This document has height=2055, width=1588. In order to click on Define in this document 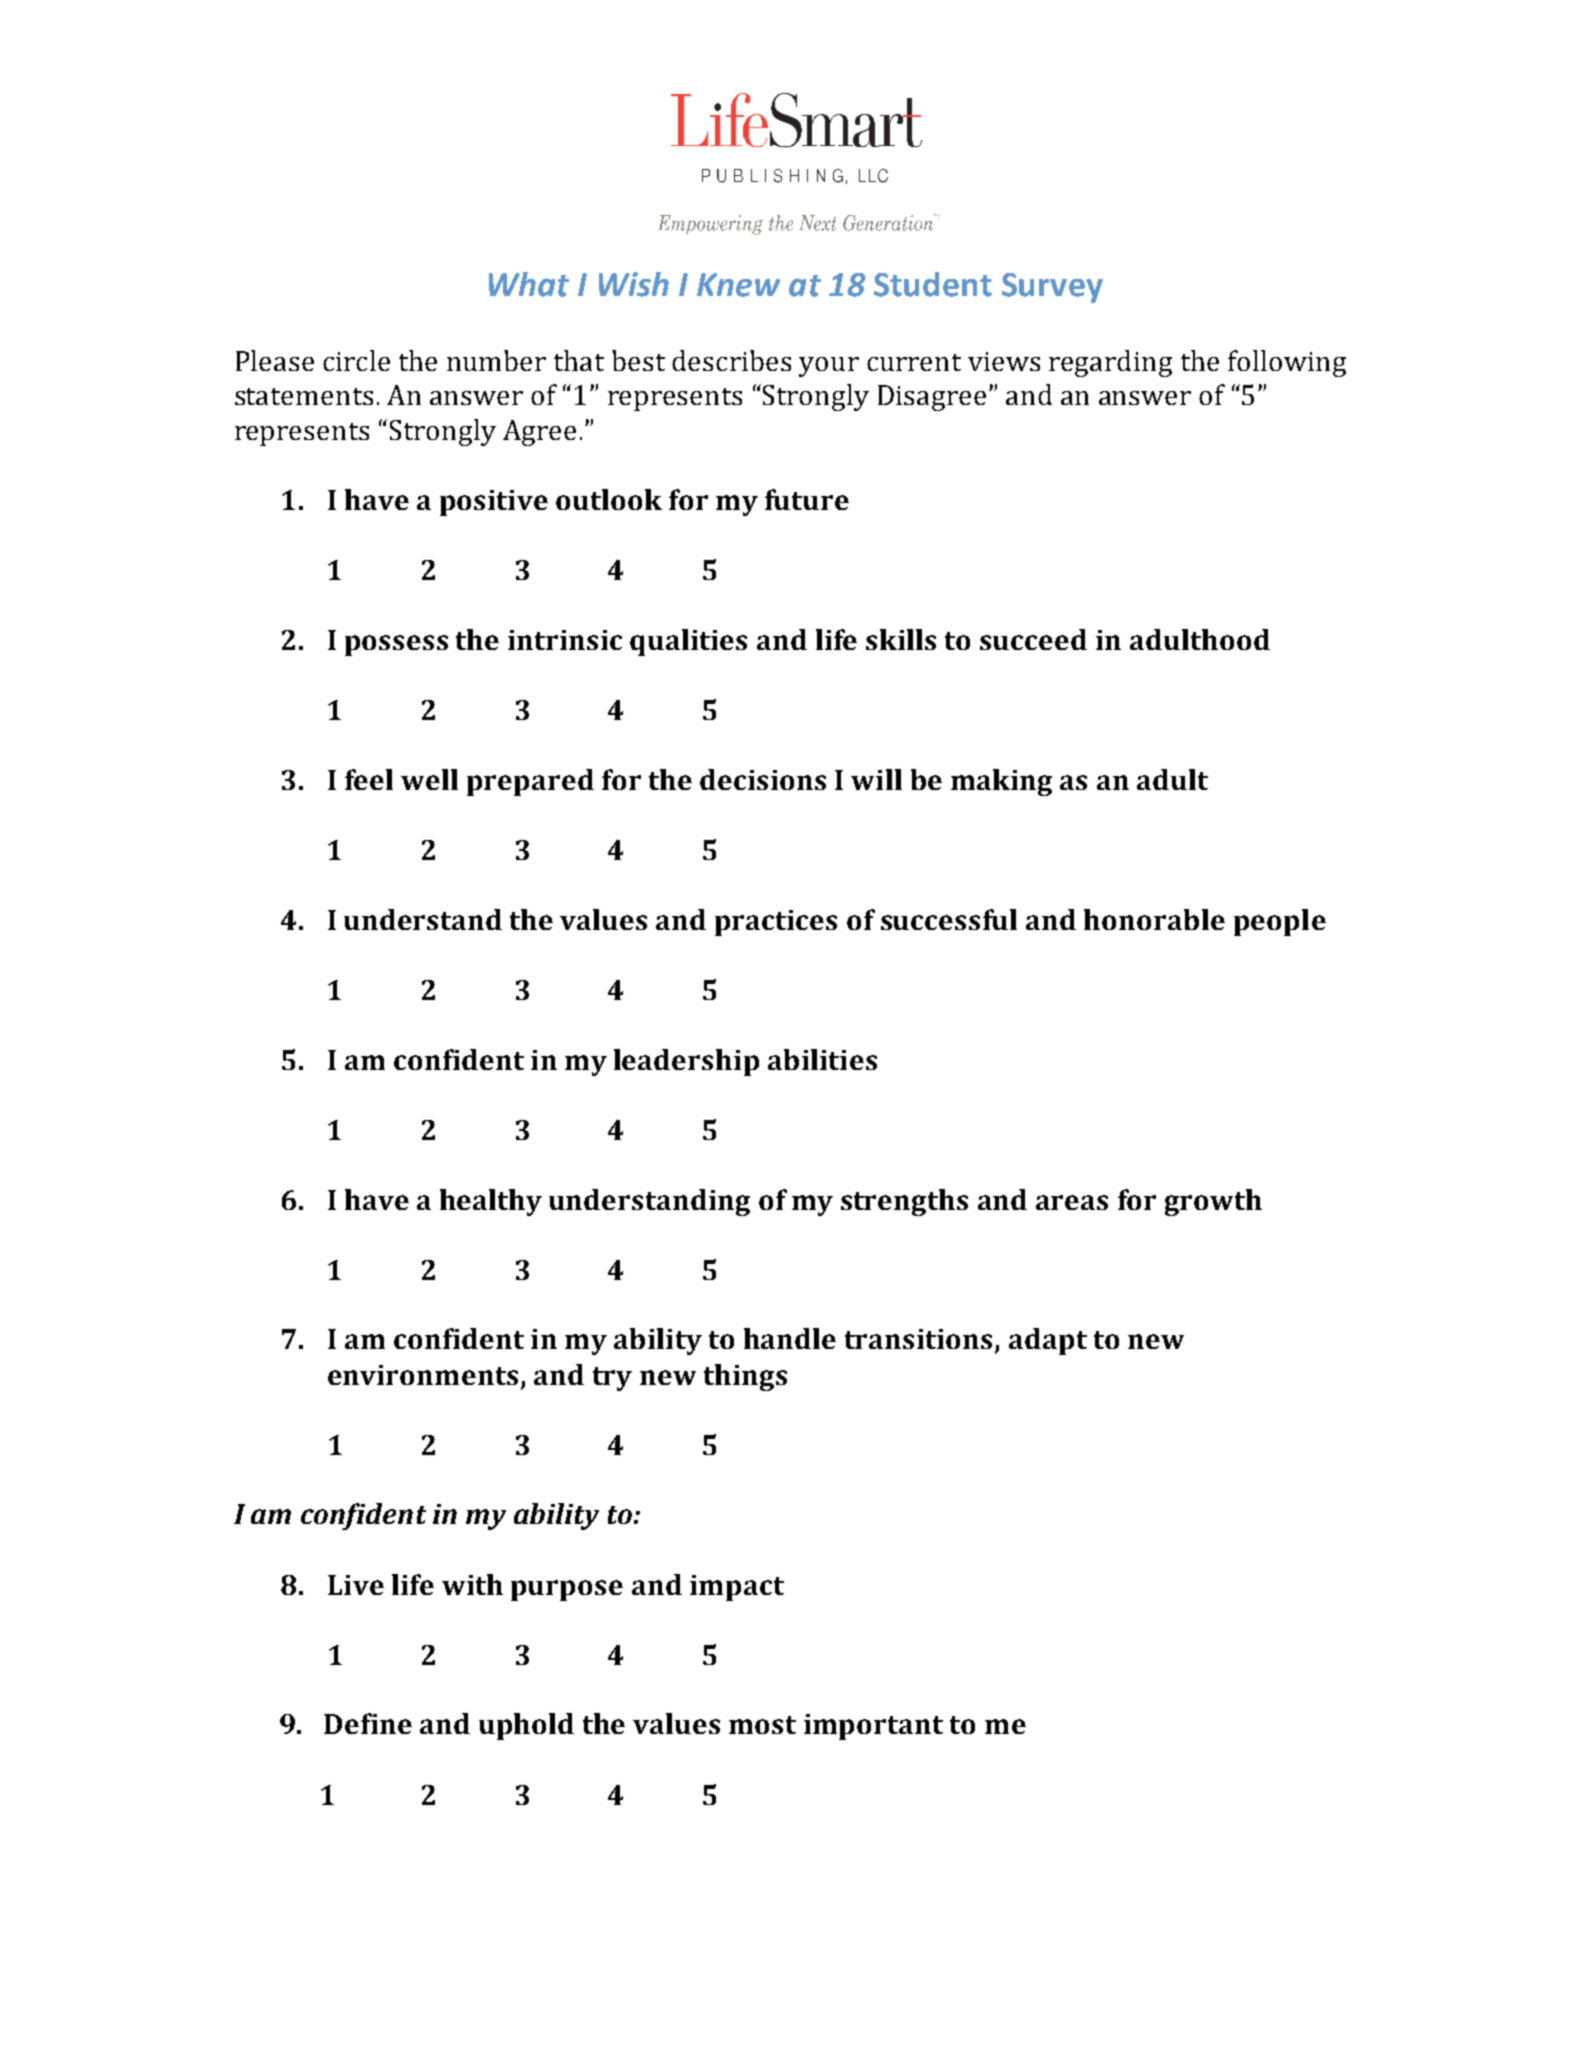, I will do `click(368, 1723)`.
